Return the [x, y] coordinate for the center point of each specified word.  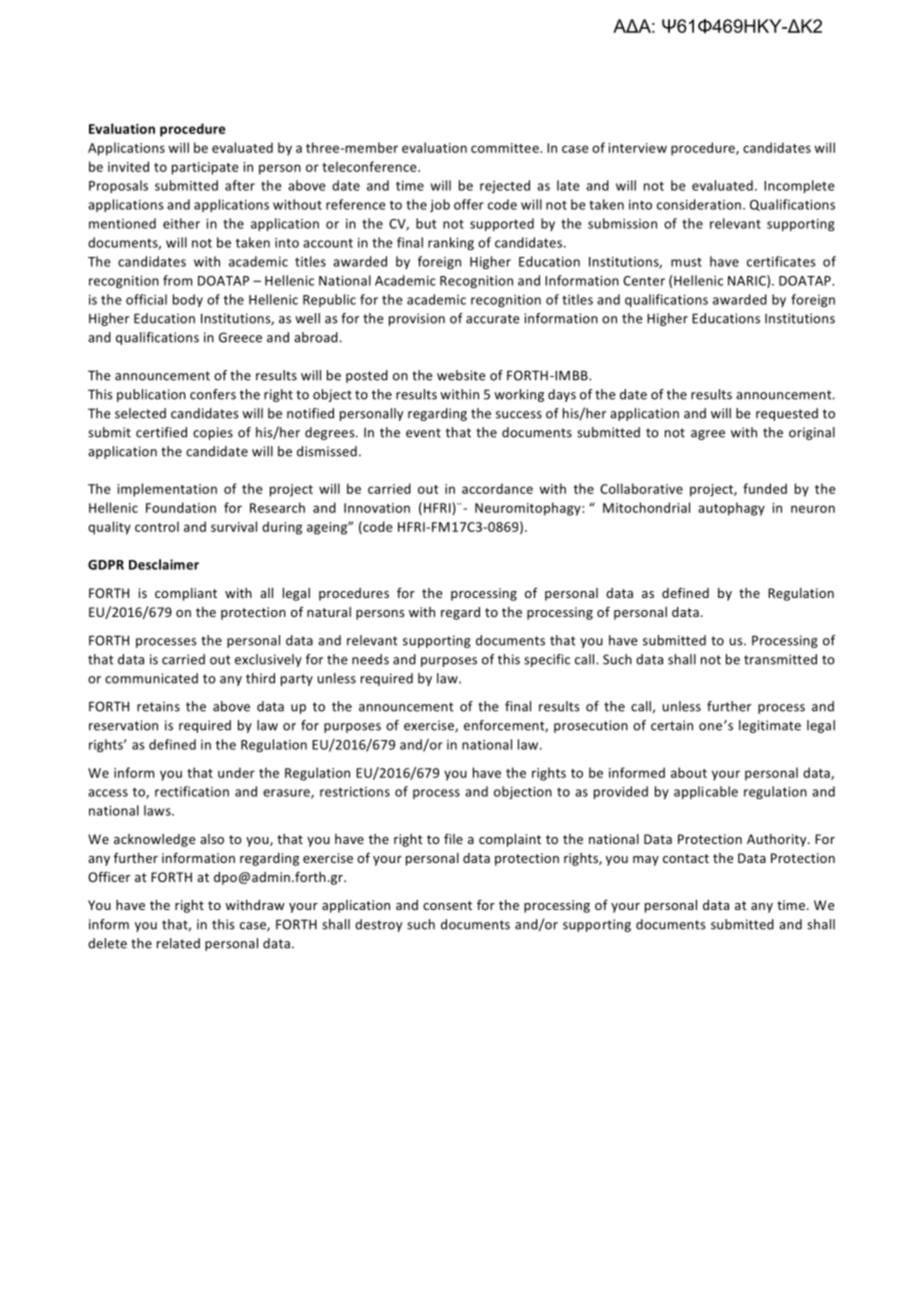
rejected [505, 186]
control [157, 526]
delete [107, 943]
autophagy [731, 509]
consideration [700, 204]
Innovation [377, 508]
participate [205, 168]
